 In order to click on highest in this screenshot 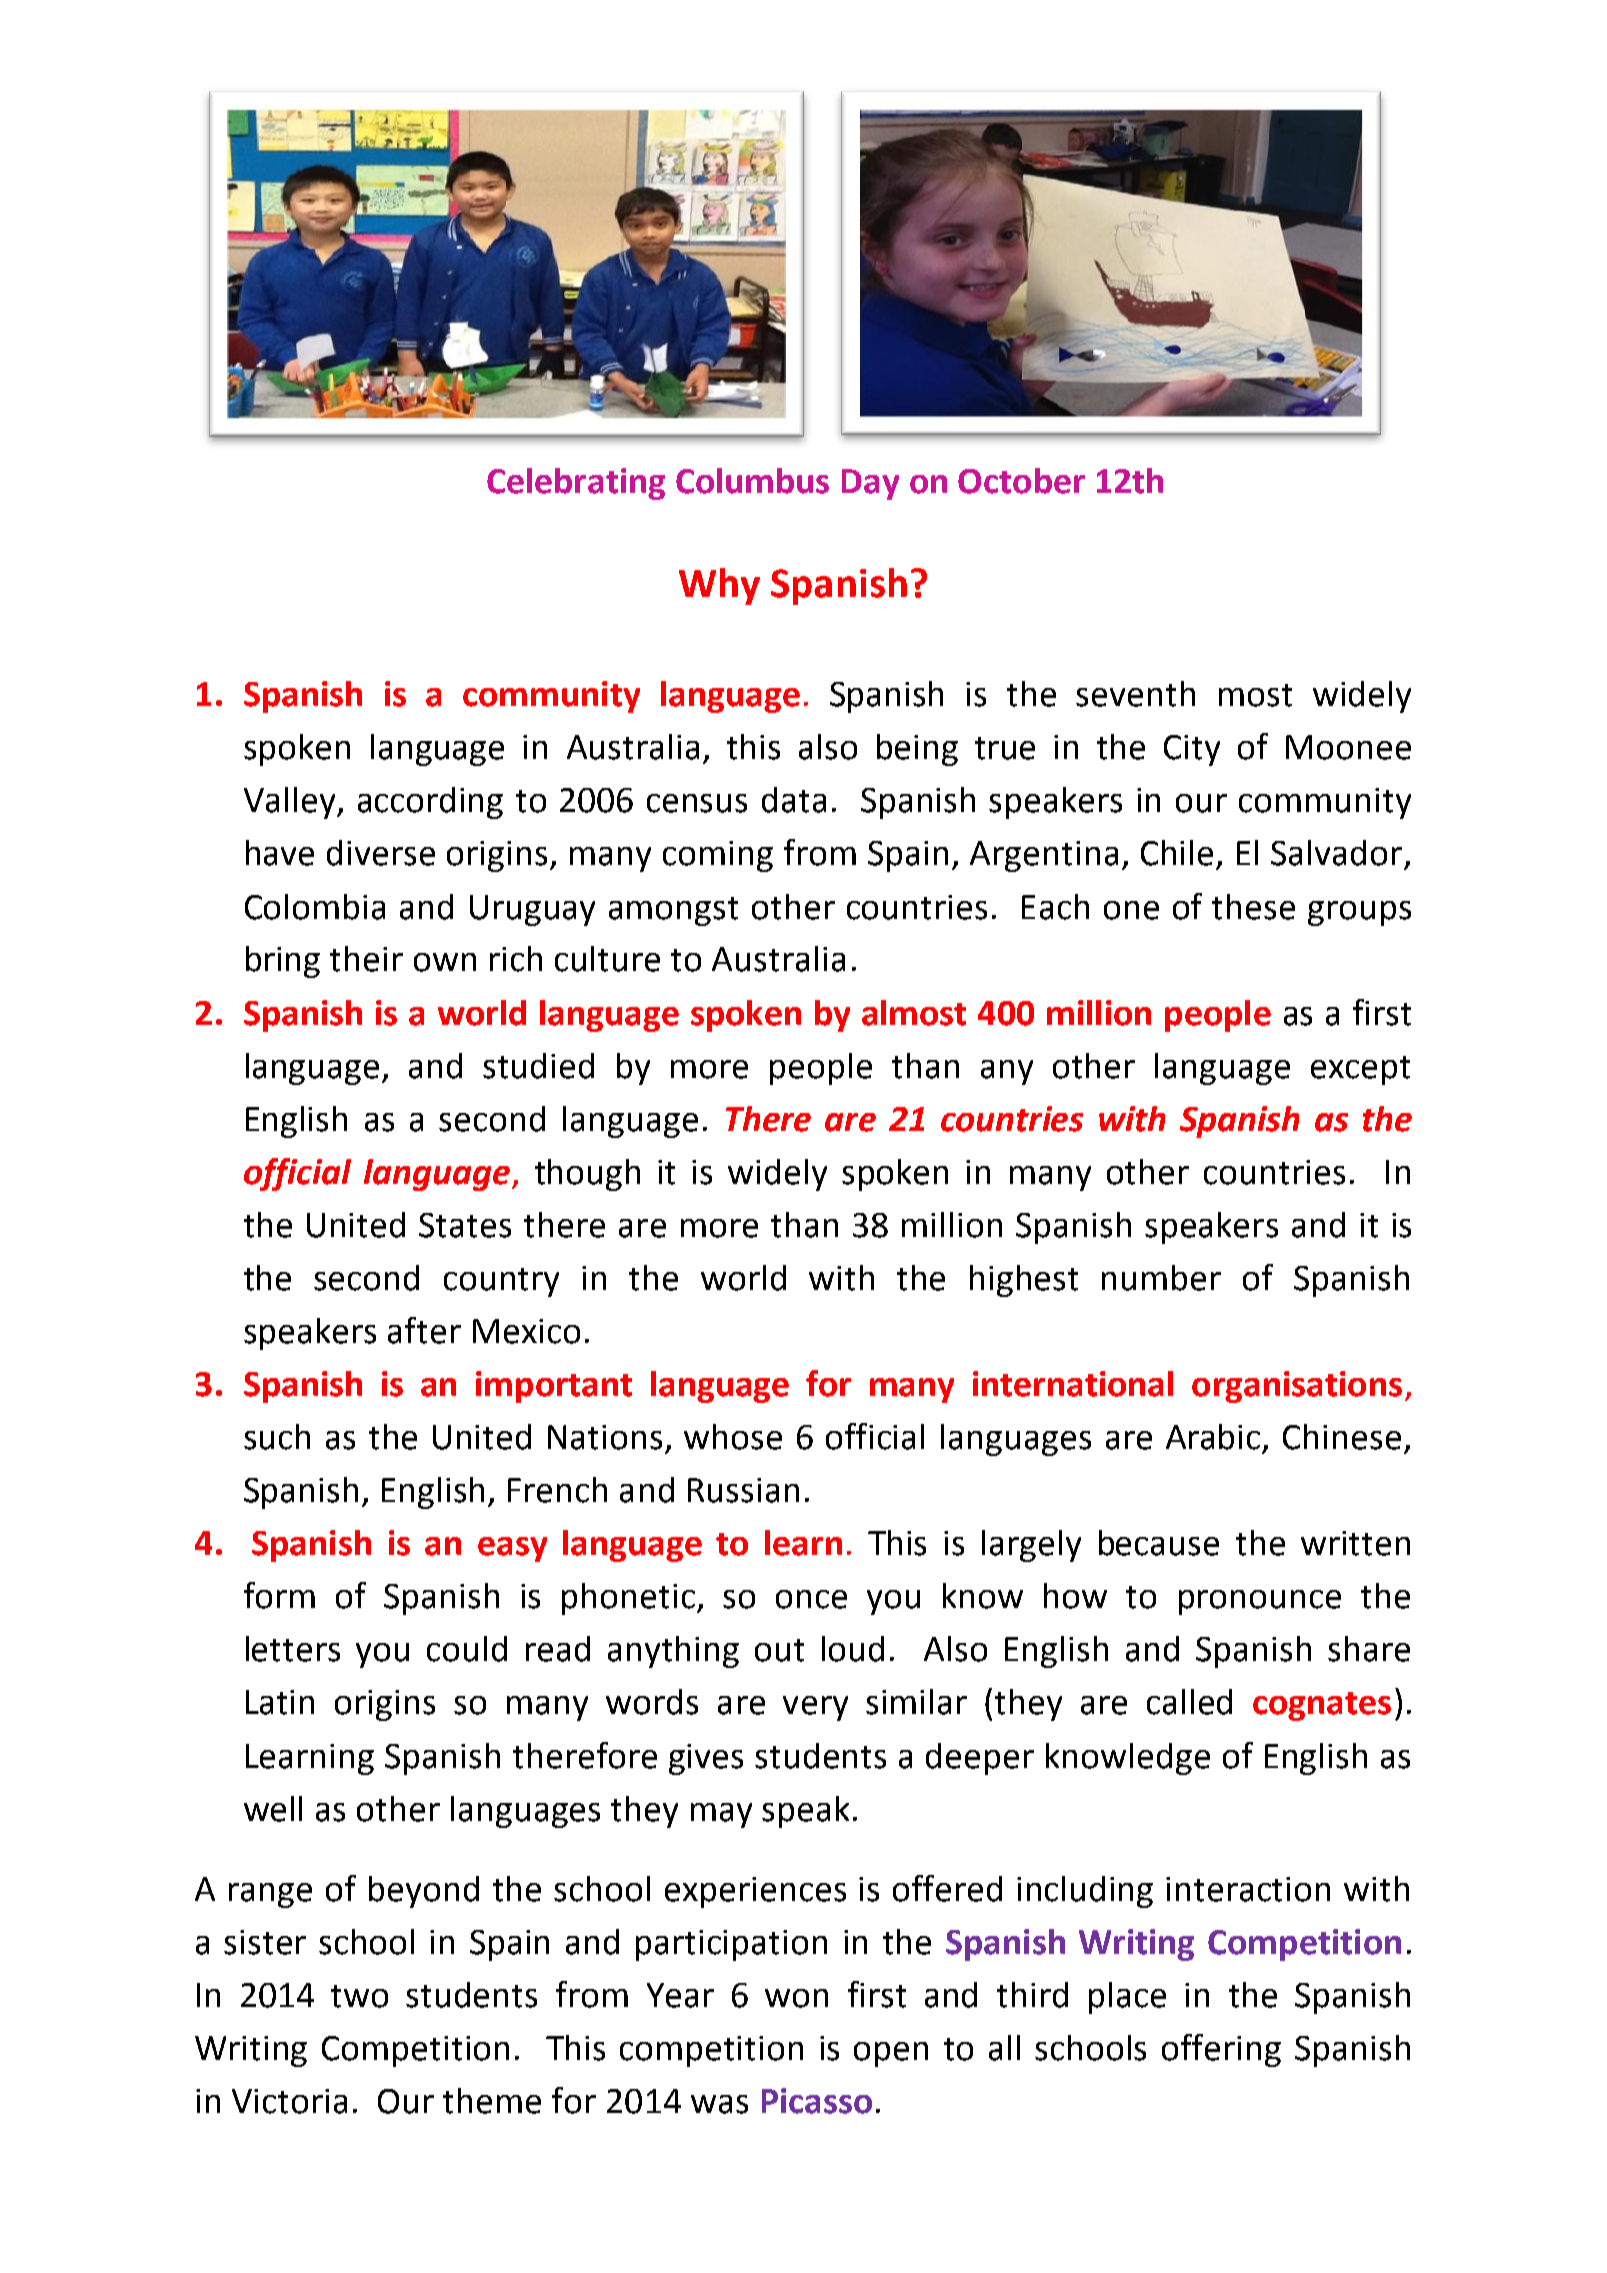, I will do `click(1024, 1281)`.
